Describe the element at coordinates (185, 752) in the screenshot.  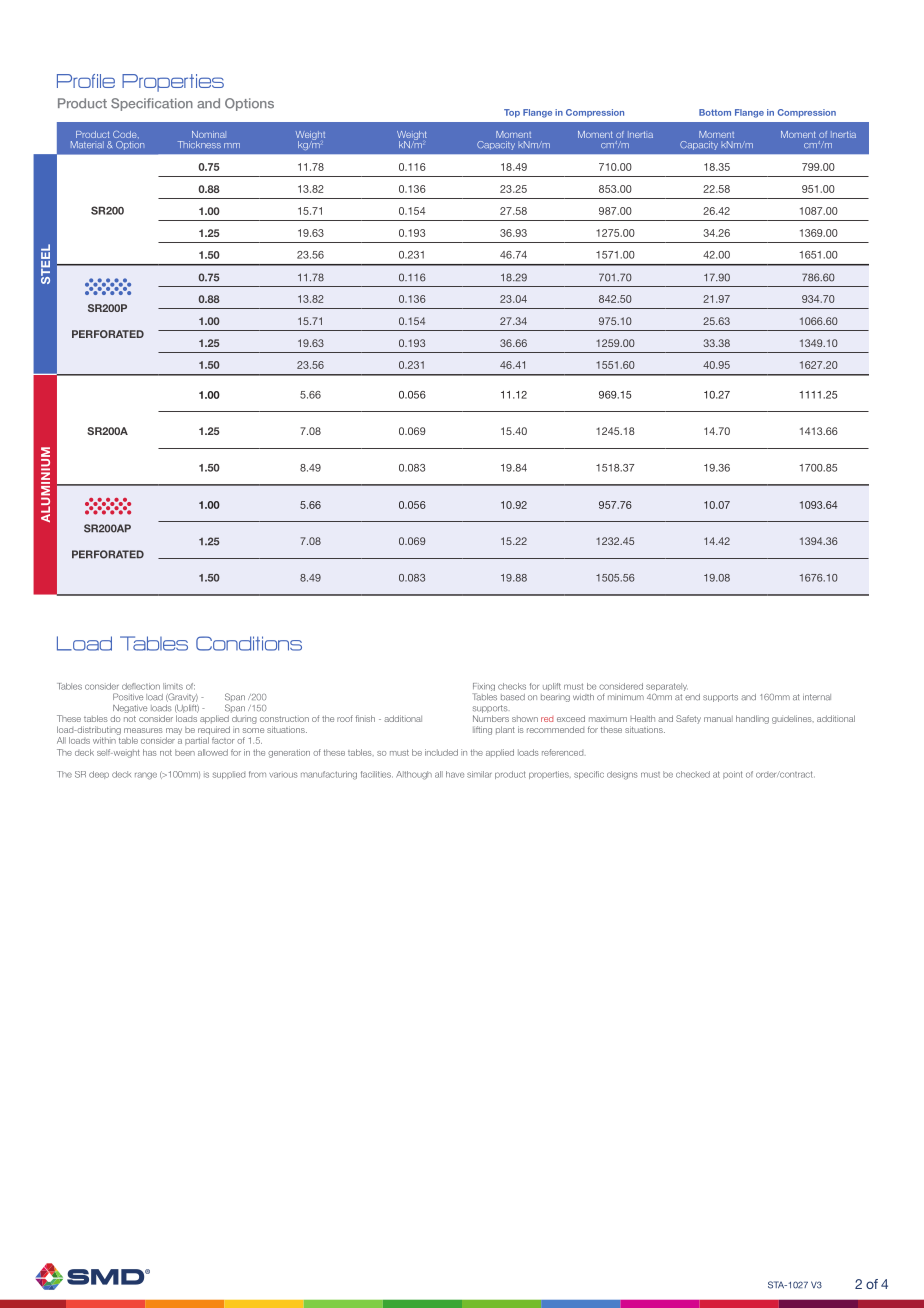
I see `been` at that location.
